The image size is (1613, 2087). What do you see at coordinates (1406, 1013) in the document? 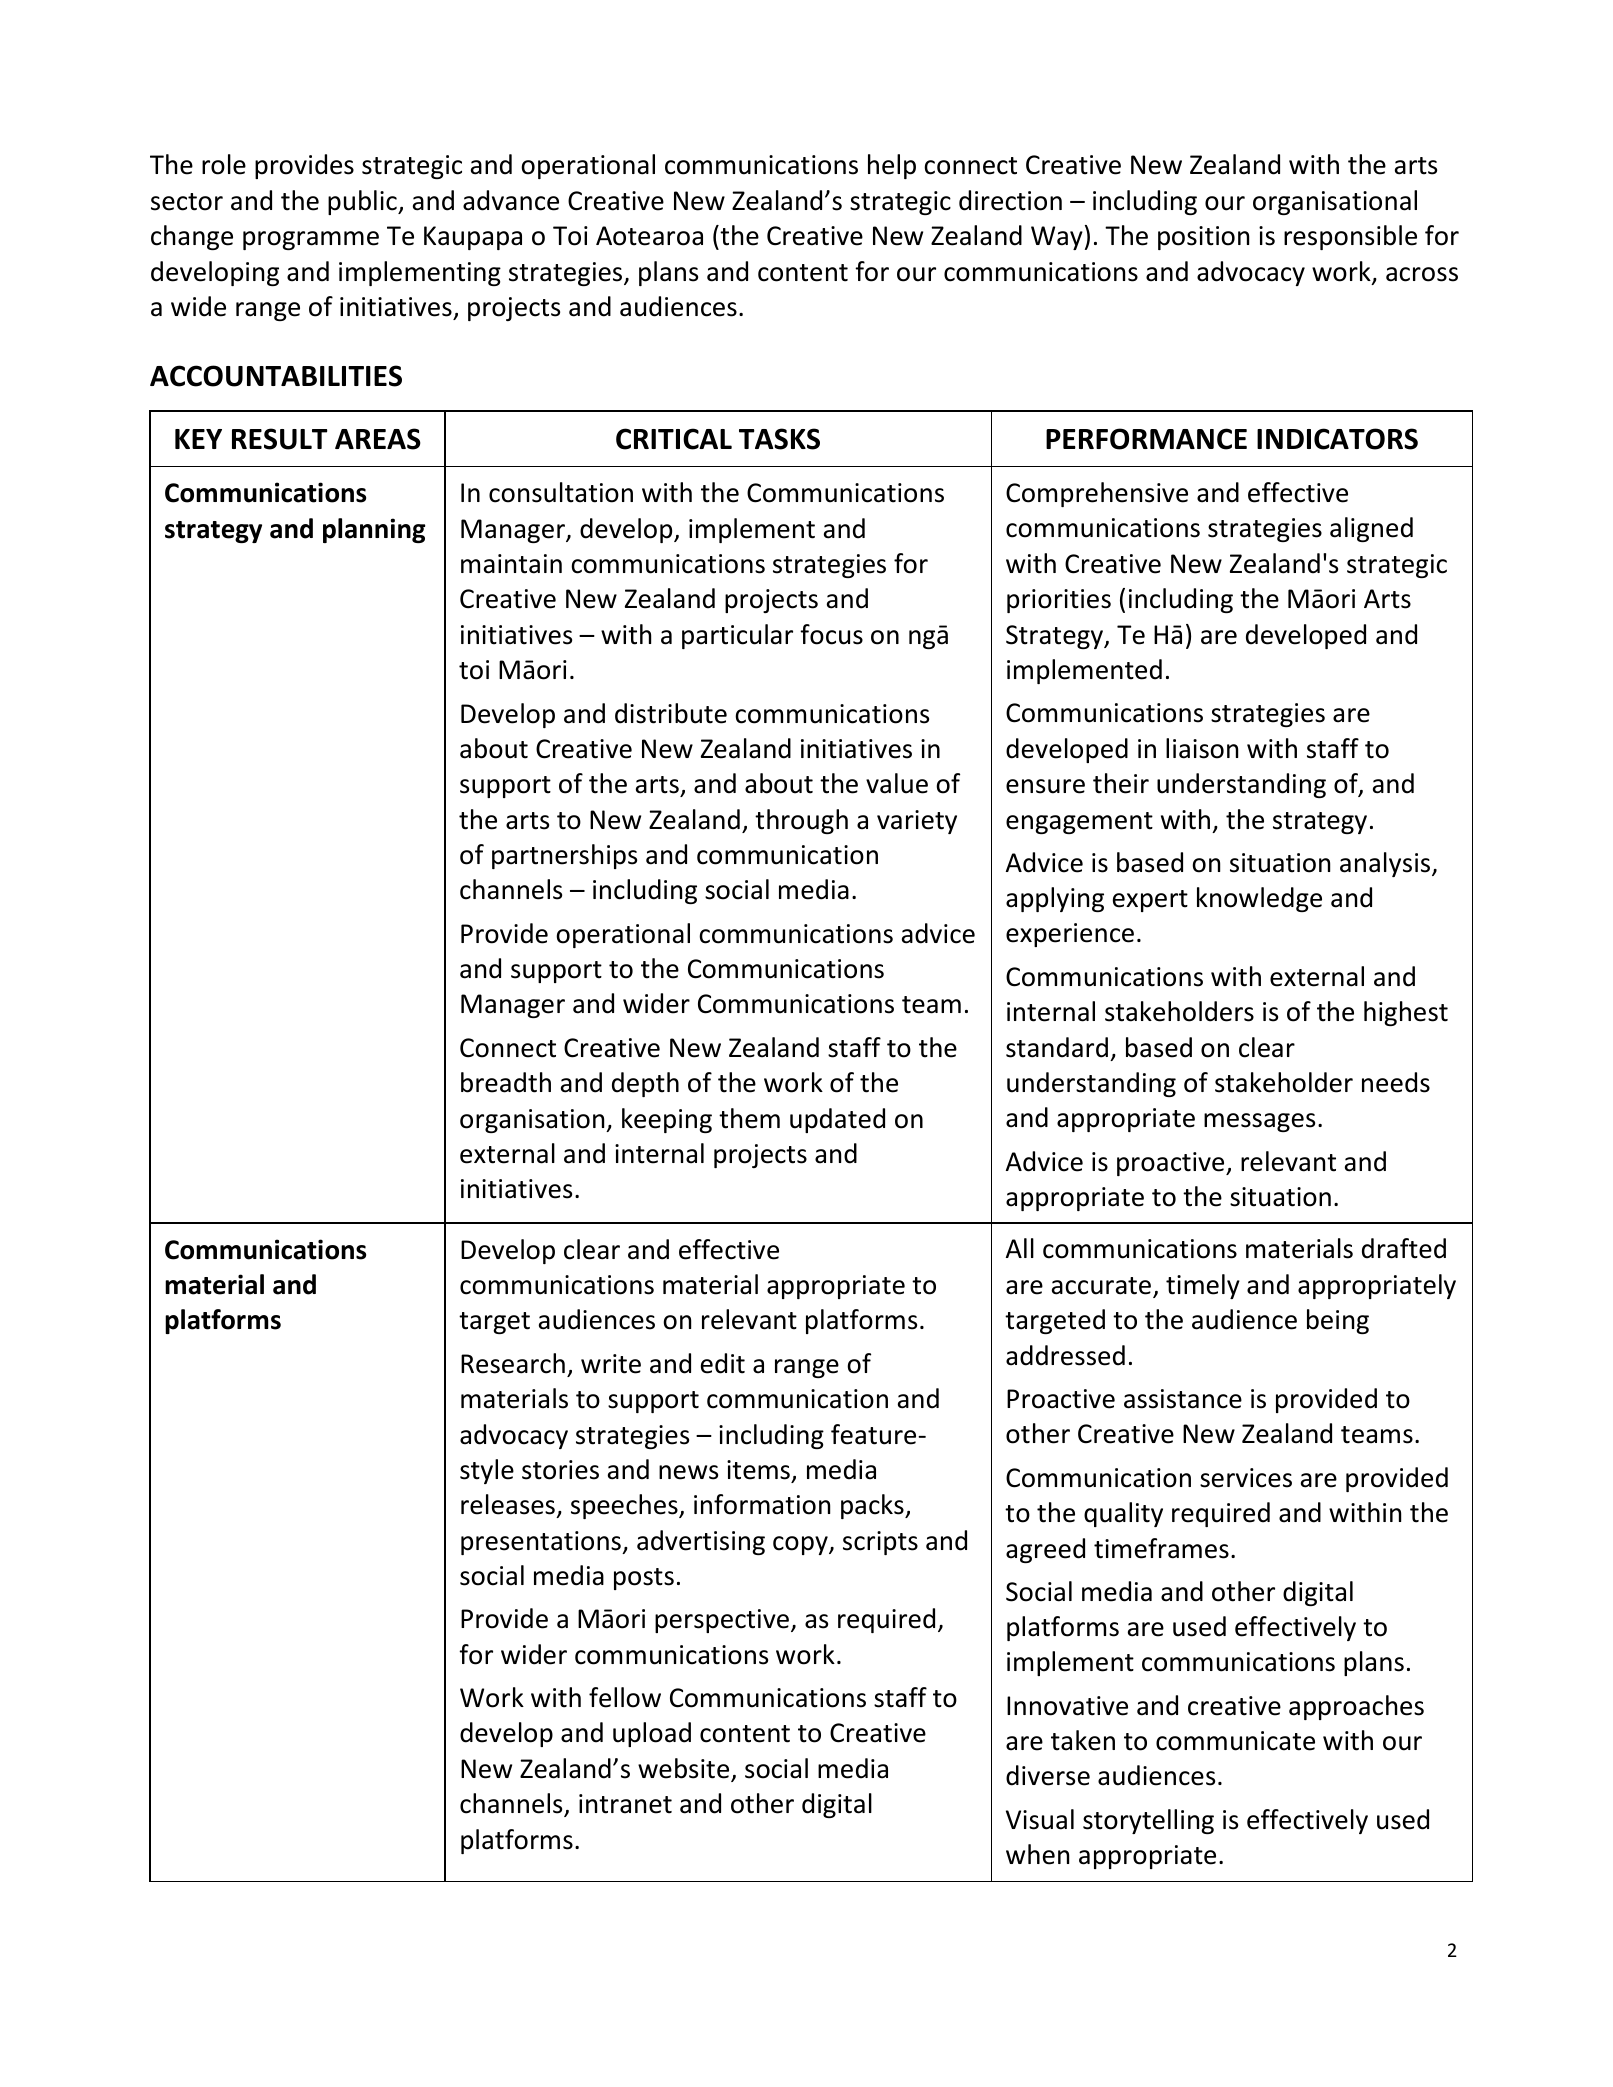
I see `highest` at bounding box center [1406, 1013].
